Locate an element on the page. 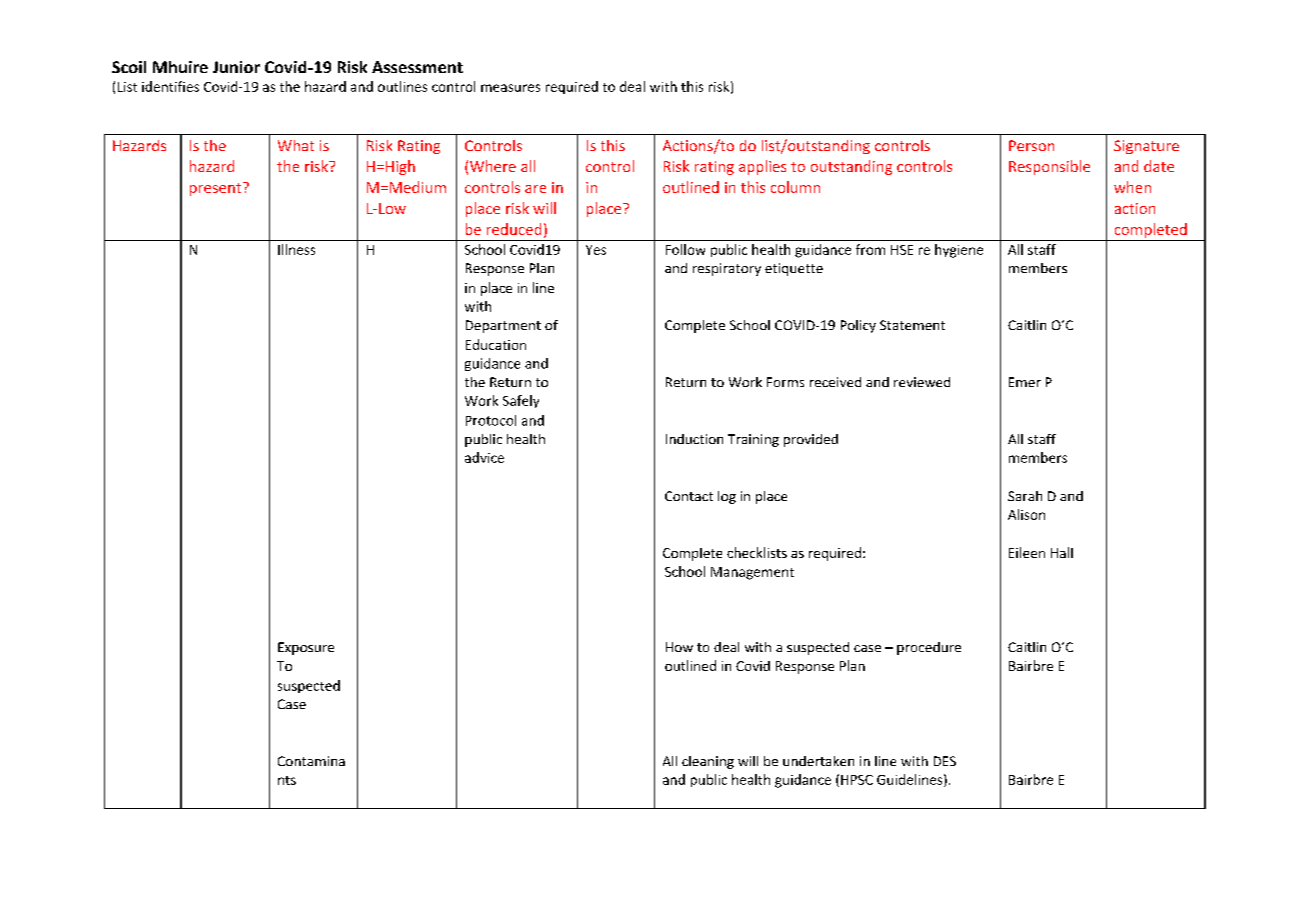 The height and width of the image is (924, 1308). Junior is located at coordinates (236, 67).
